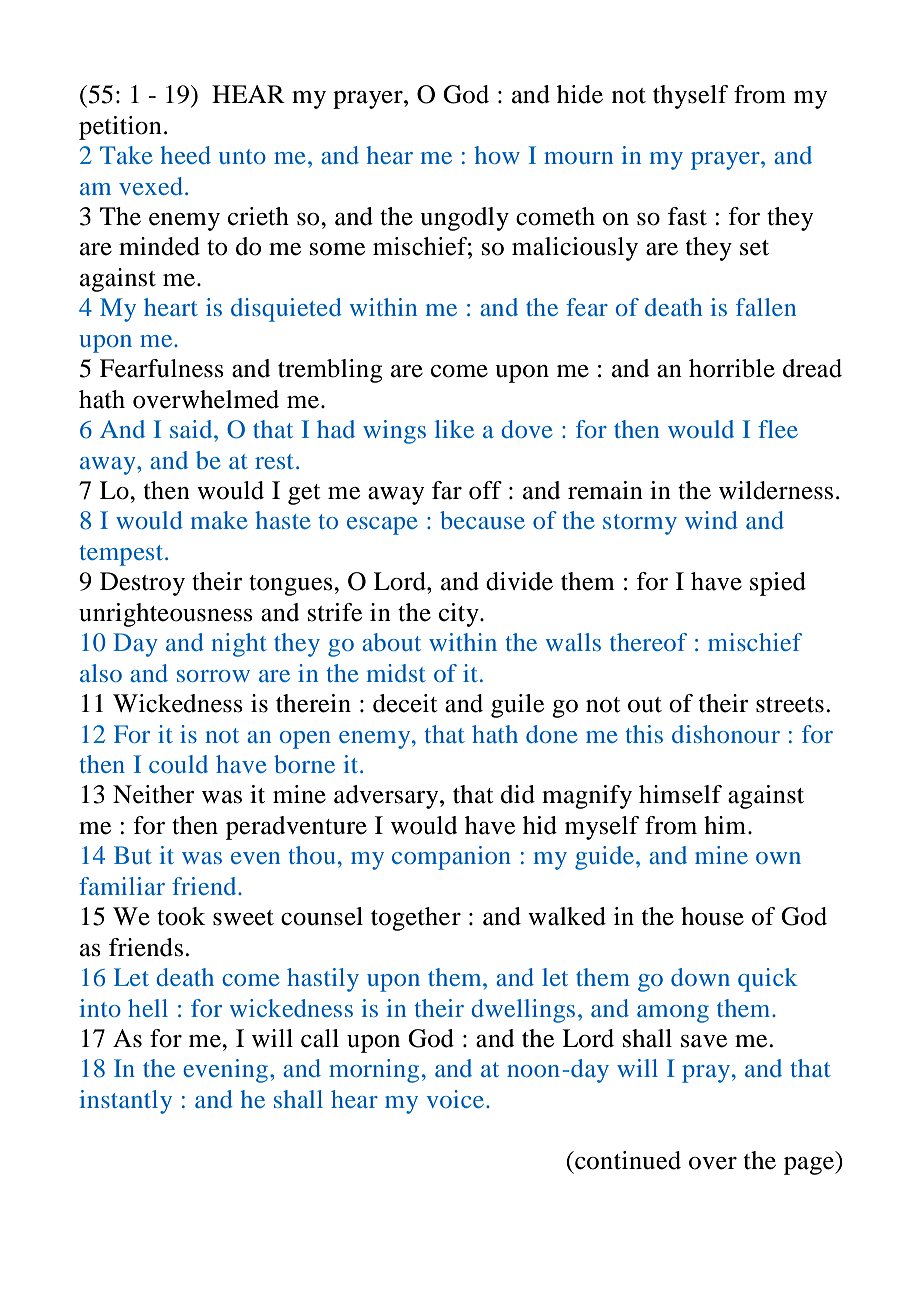 The image size is (924, 1313). I want to click on city, so click(460, 615).
